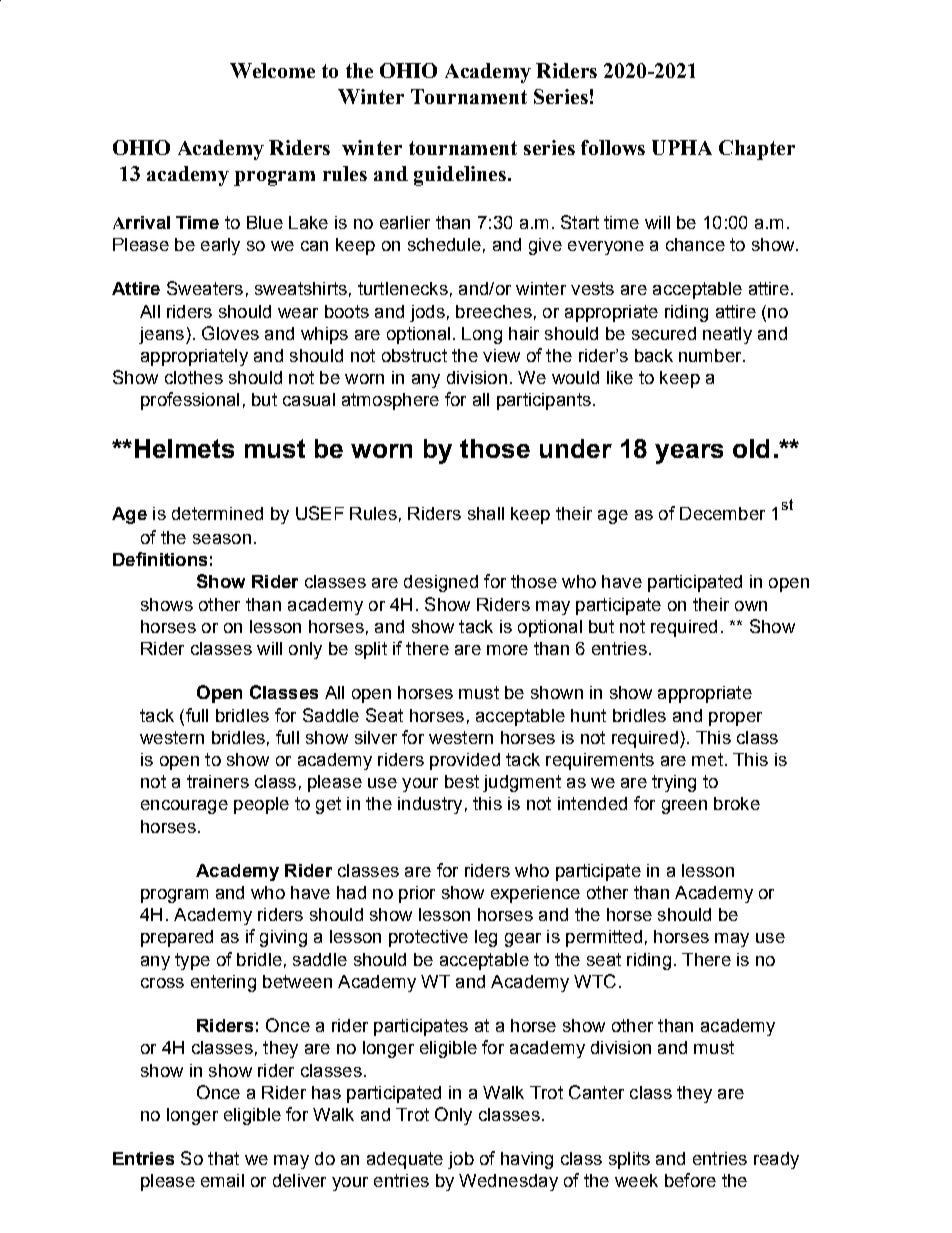 This screenshot has width=952, height=1233. What do you see at coordinates (272, 70) in the screenshot?
I see `Welcome` at bounding box center [272, 70].
